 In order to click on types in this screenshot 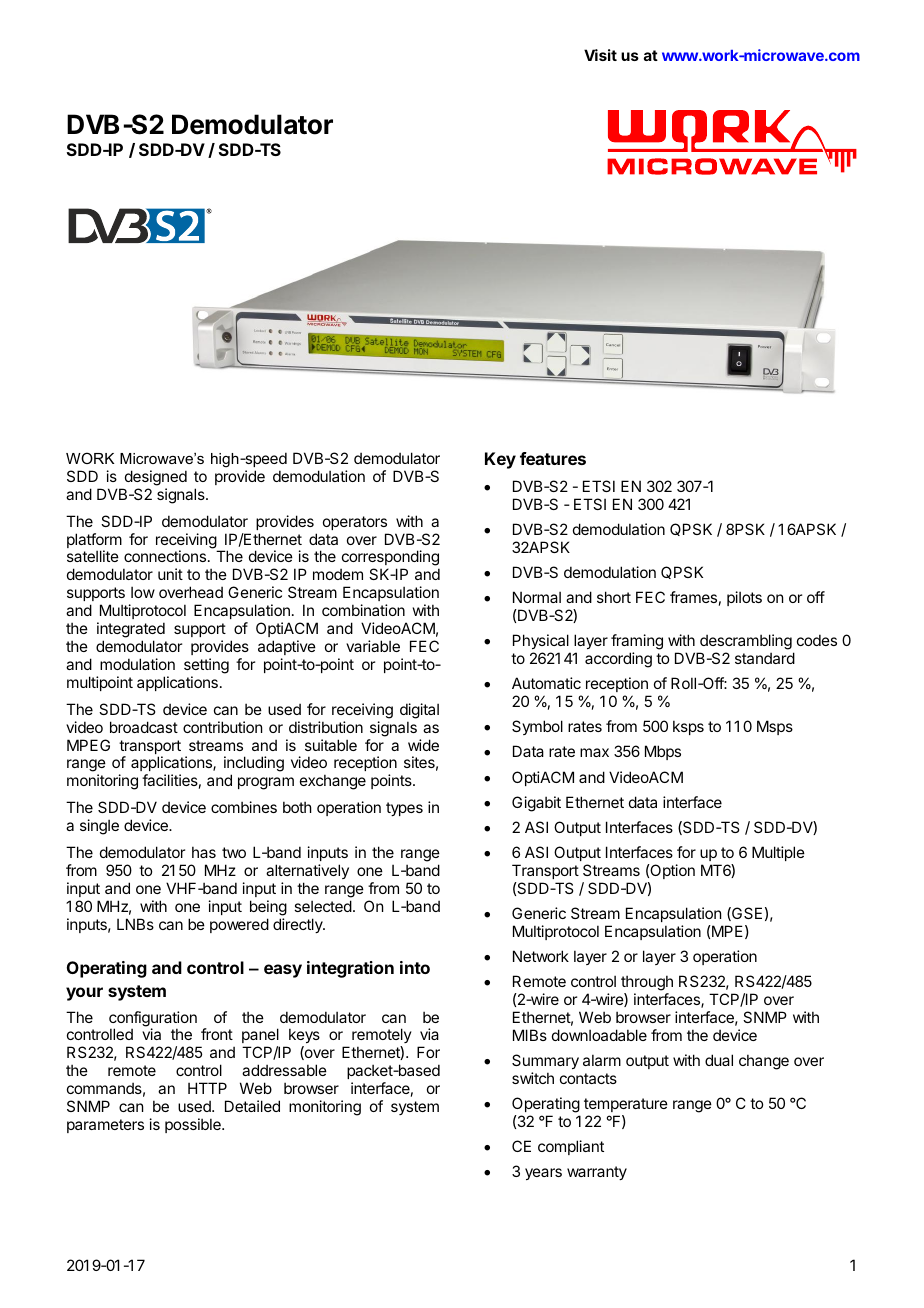, I will do `click(404, 809)`.
